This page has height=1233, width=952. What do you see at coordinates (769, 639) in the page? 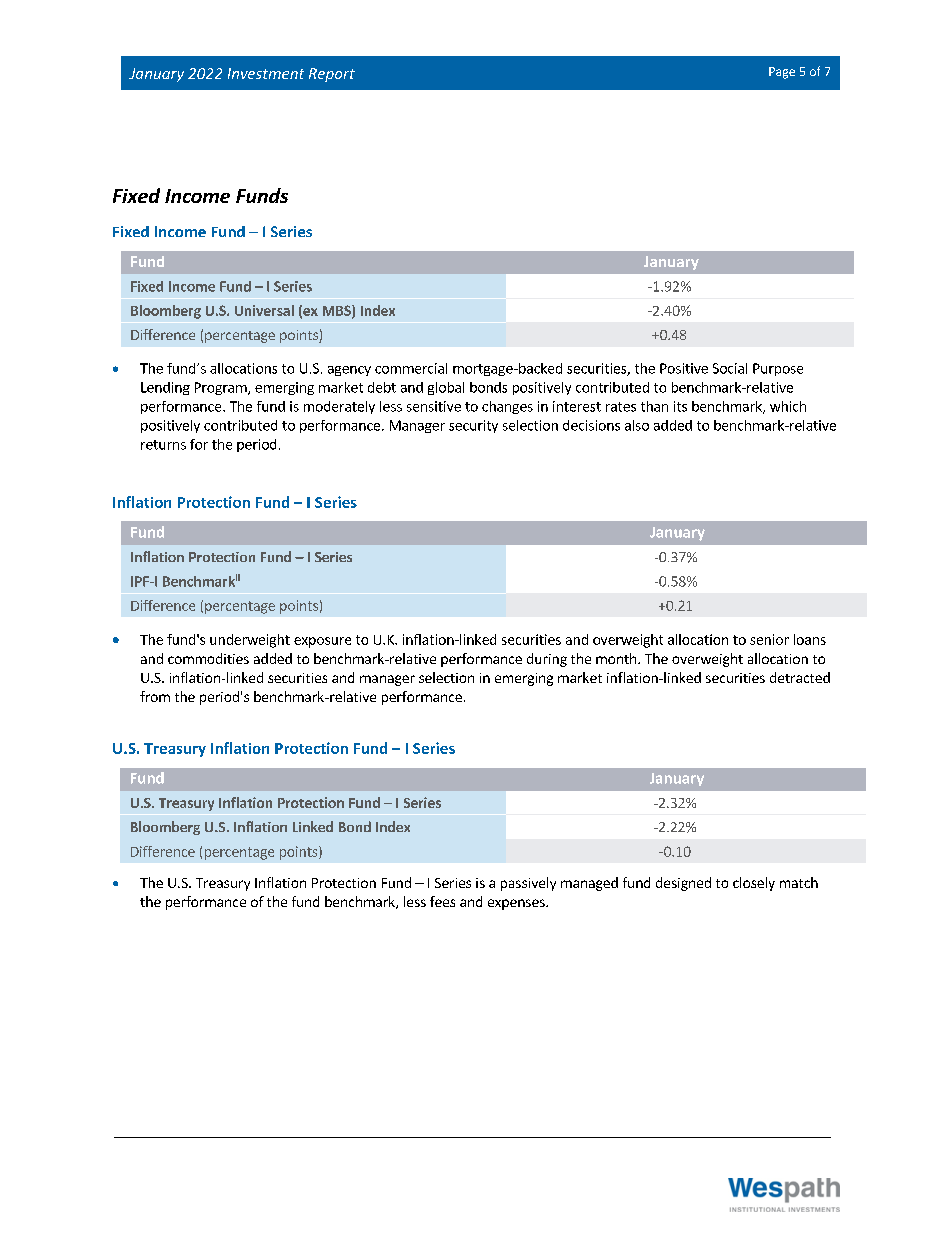
I see `senior` at bounding box center [769, 639].
